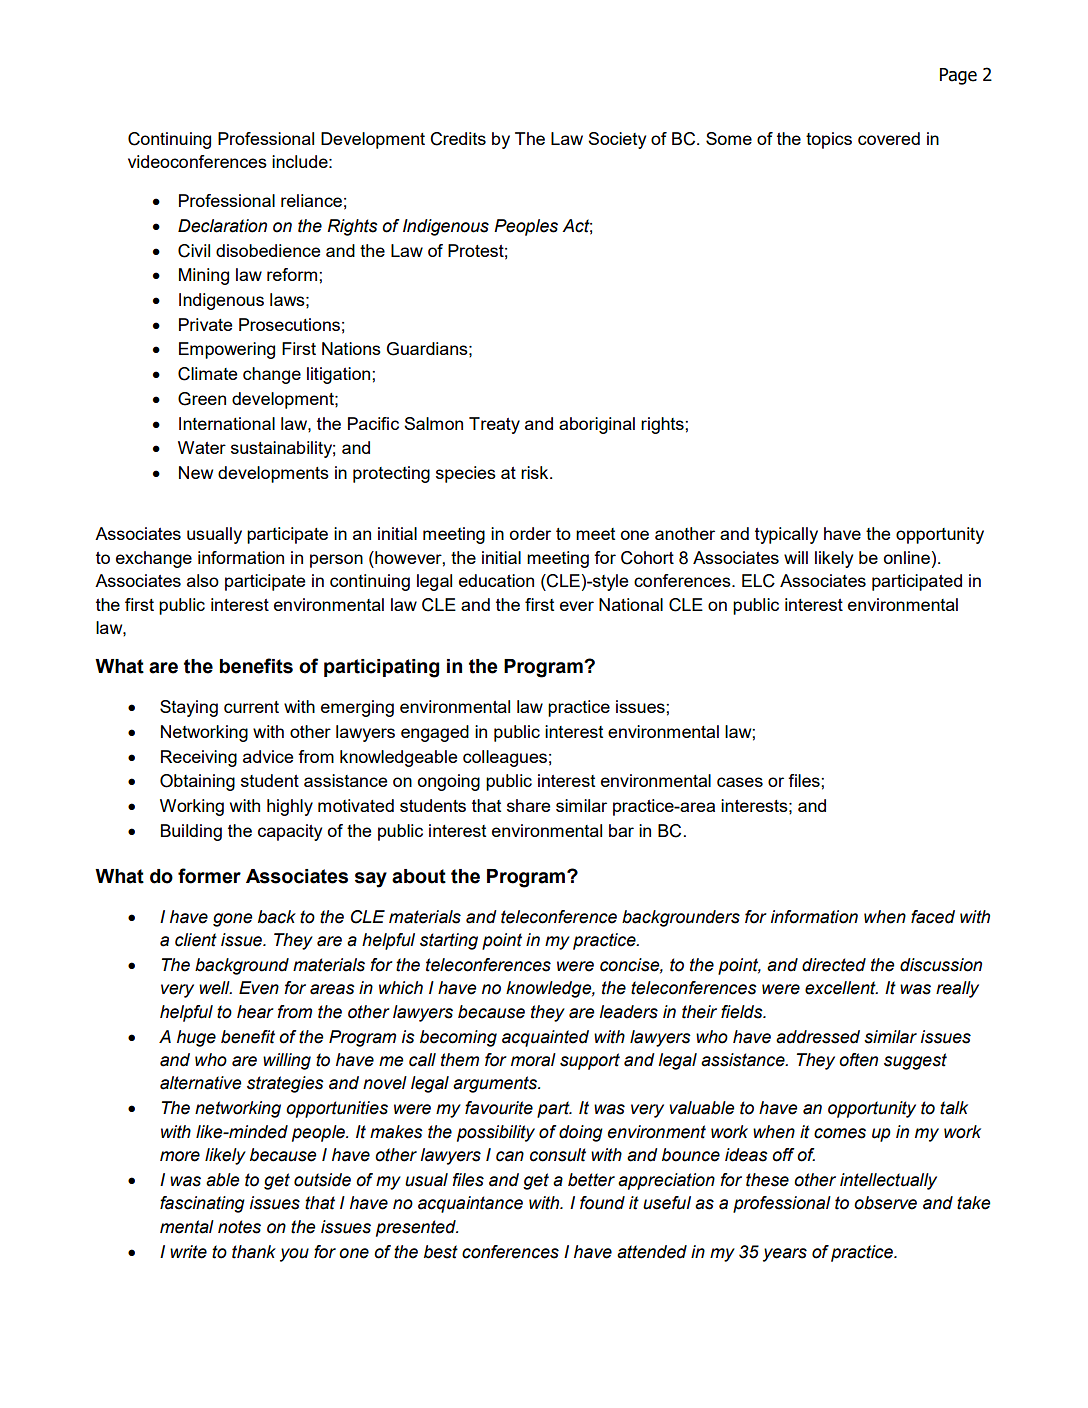 Image resolution: width=1088 pixels, height=1408 pixels. Describe the element at coordinates (889, 138) in the page. I see `covered` at that location.
